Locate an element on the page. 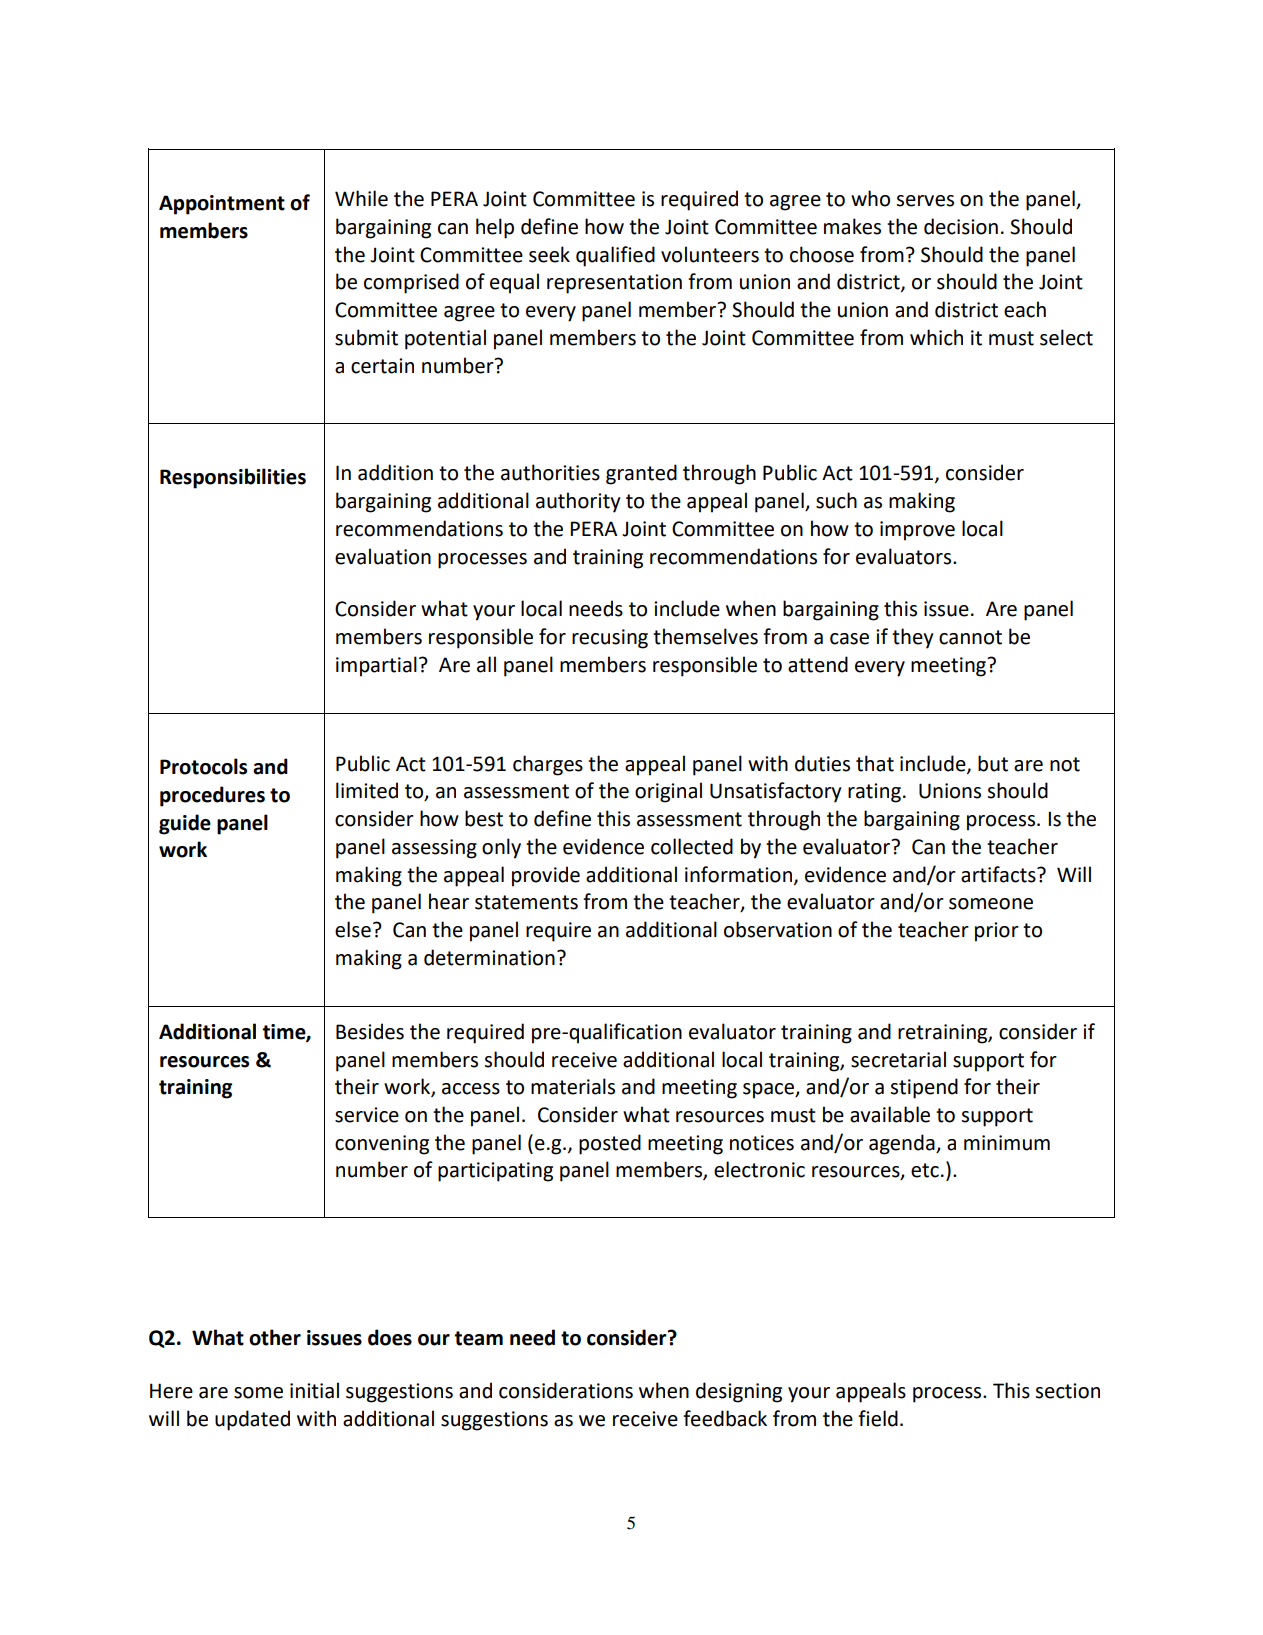 The image size is (1263, 1635). procedures is located at coordinates (212, 796).
